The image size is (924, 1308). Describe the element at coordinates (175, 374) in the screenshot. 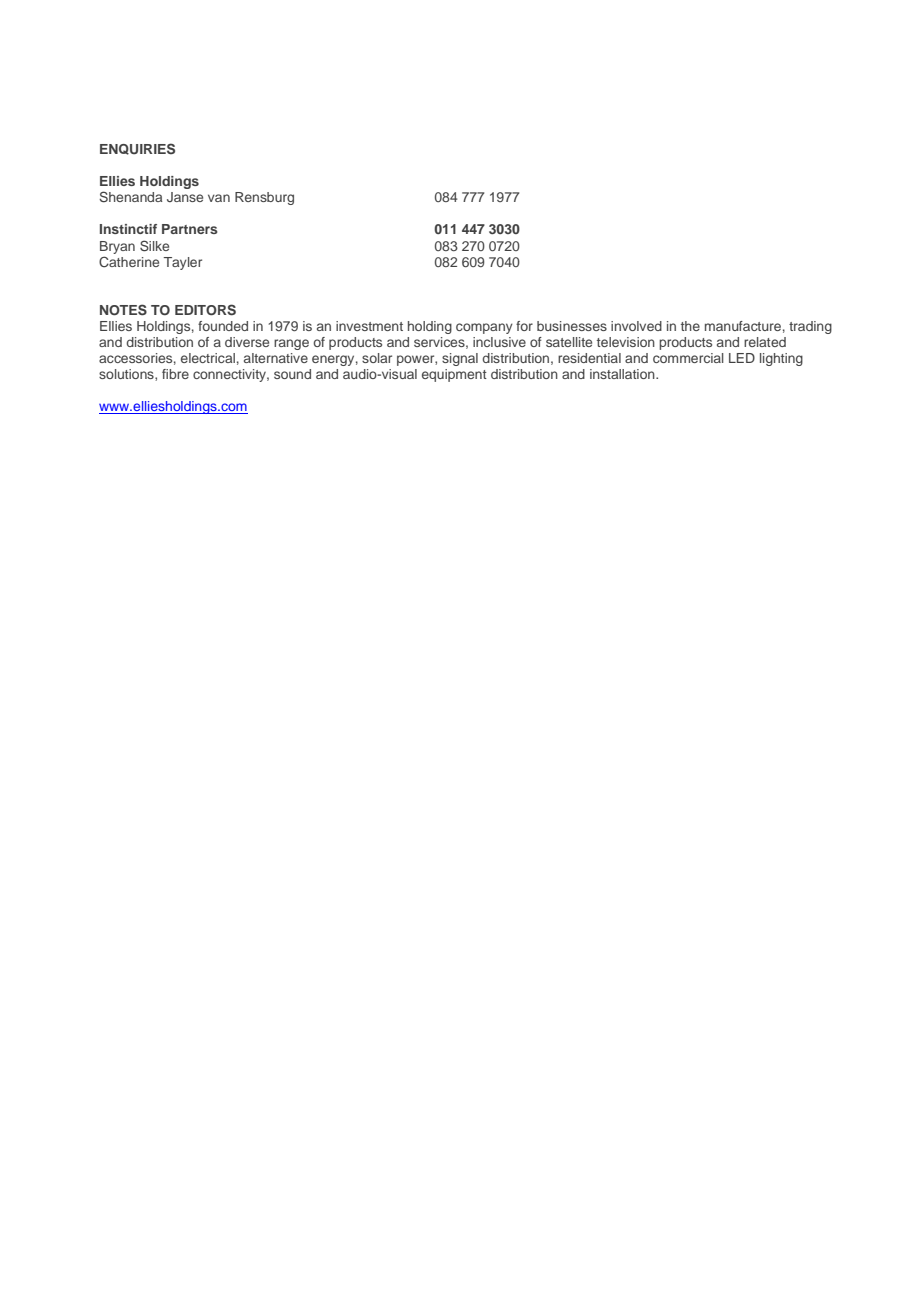

I see `fibre` at that location.
